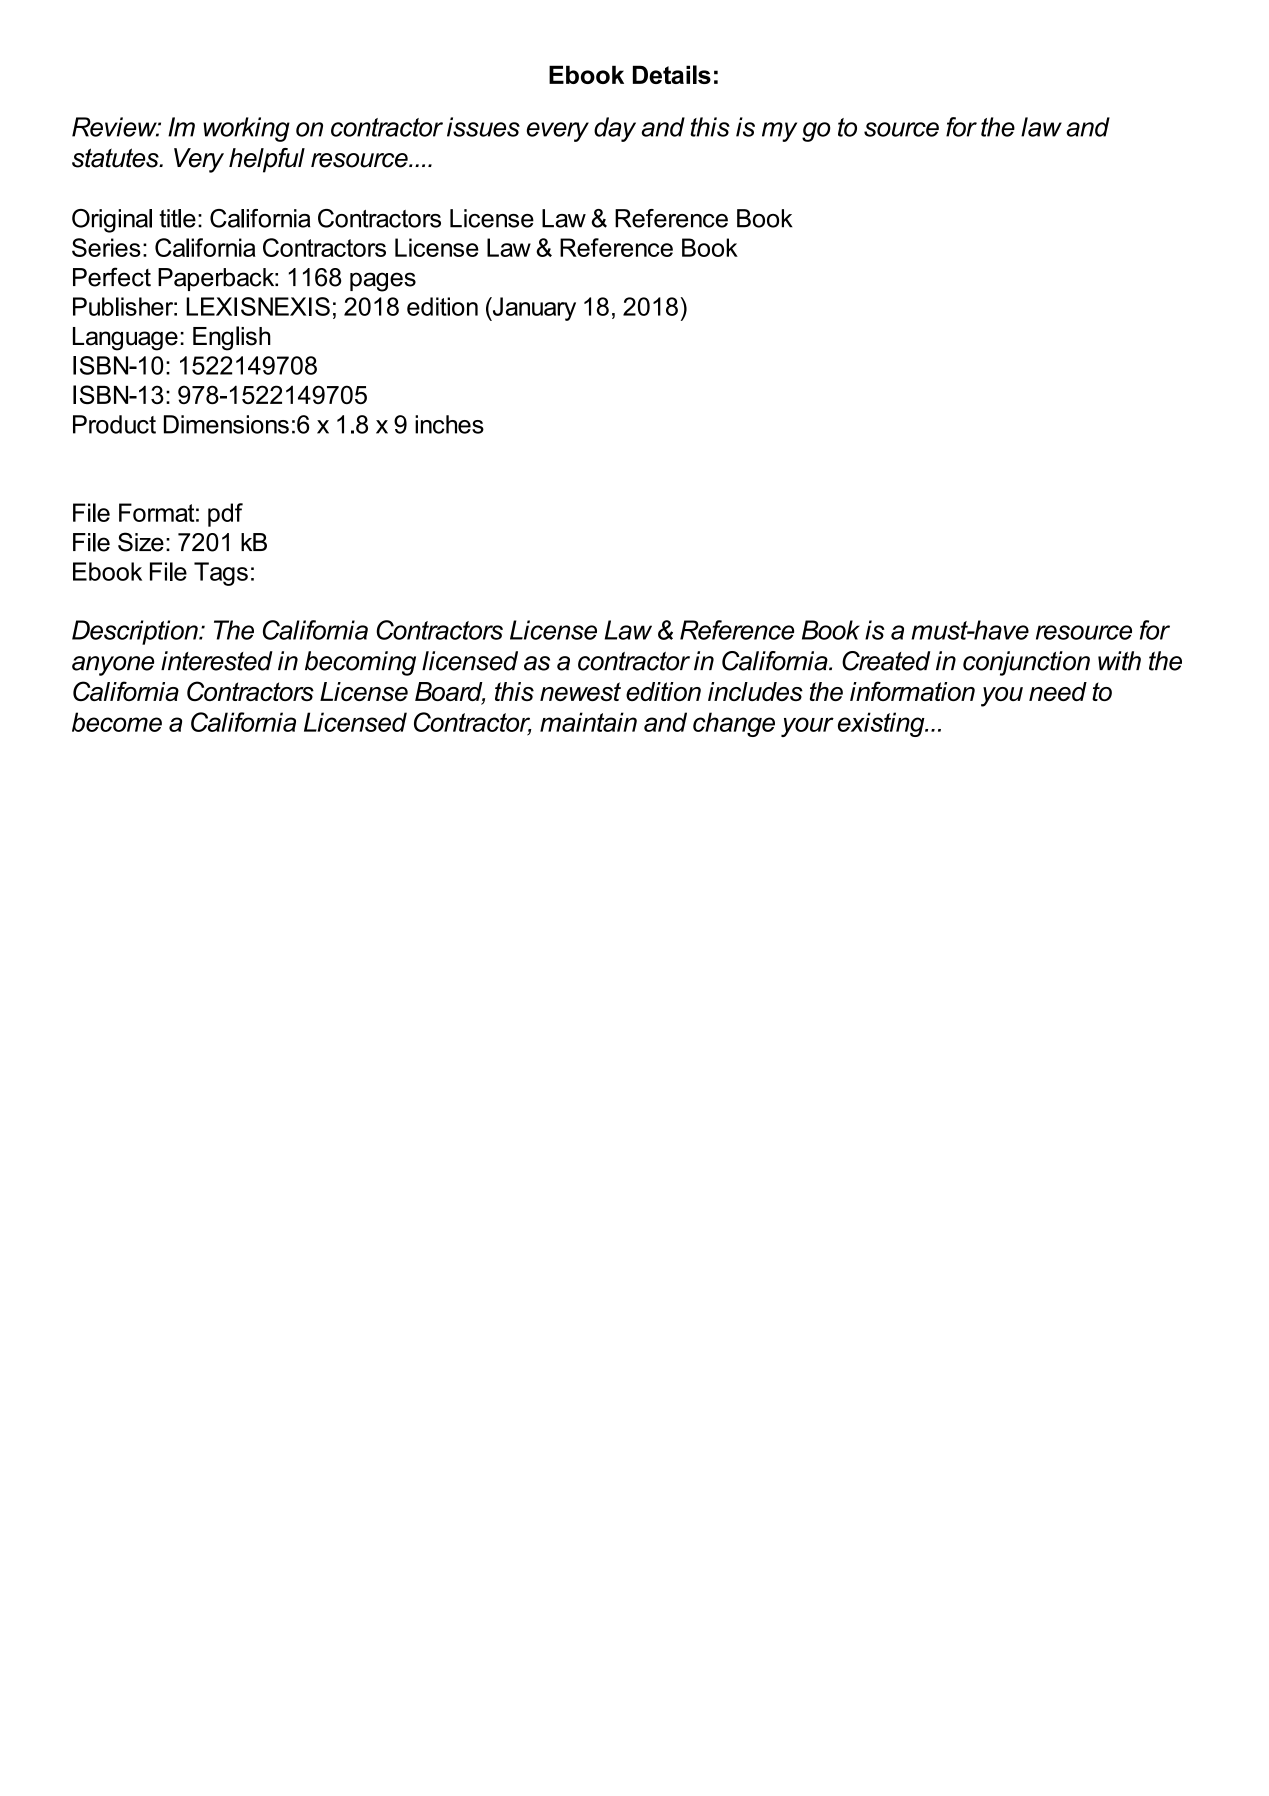 The height and width of the image is (1796, 1269). Describe the element at coordinates (449, 424) in the image. I see `inches` at that location.
